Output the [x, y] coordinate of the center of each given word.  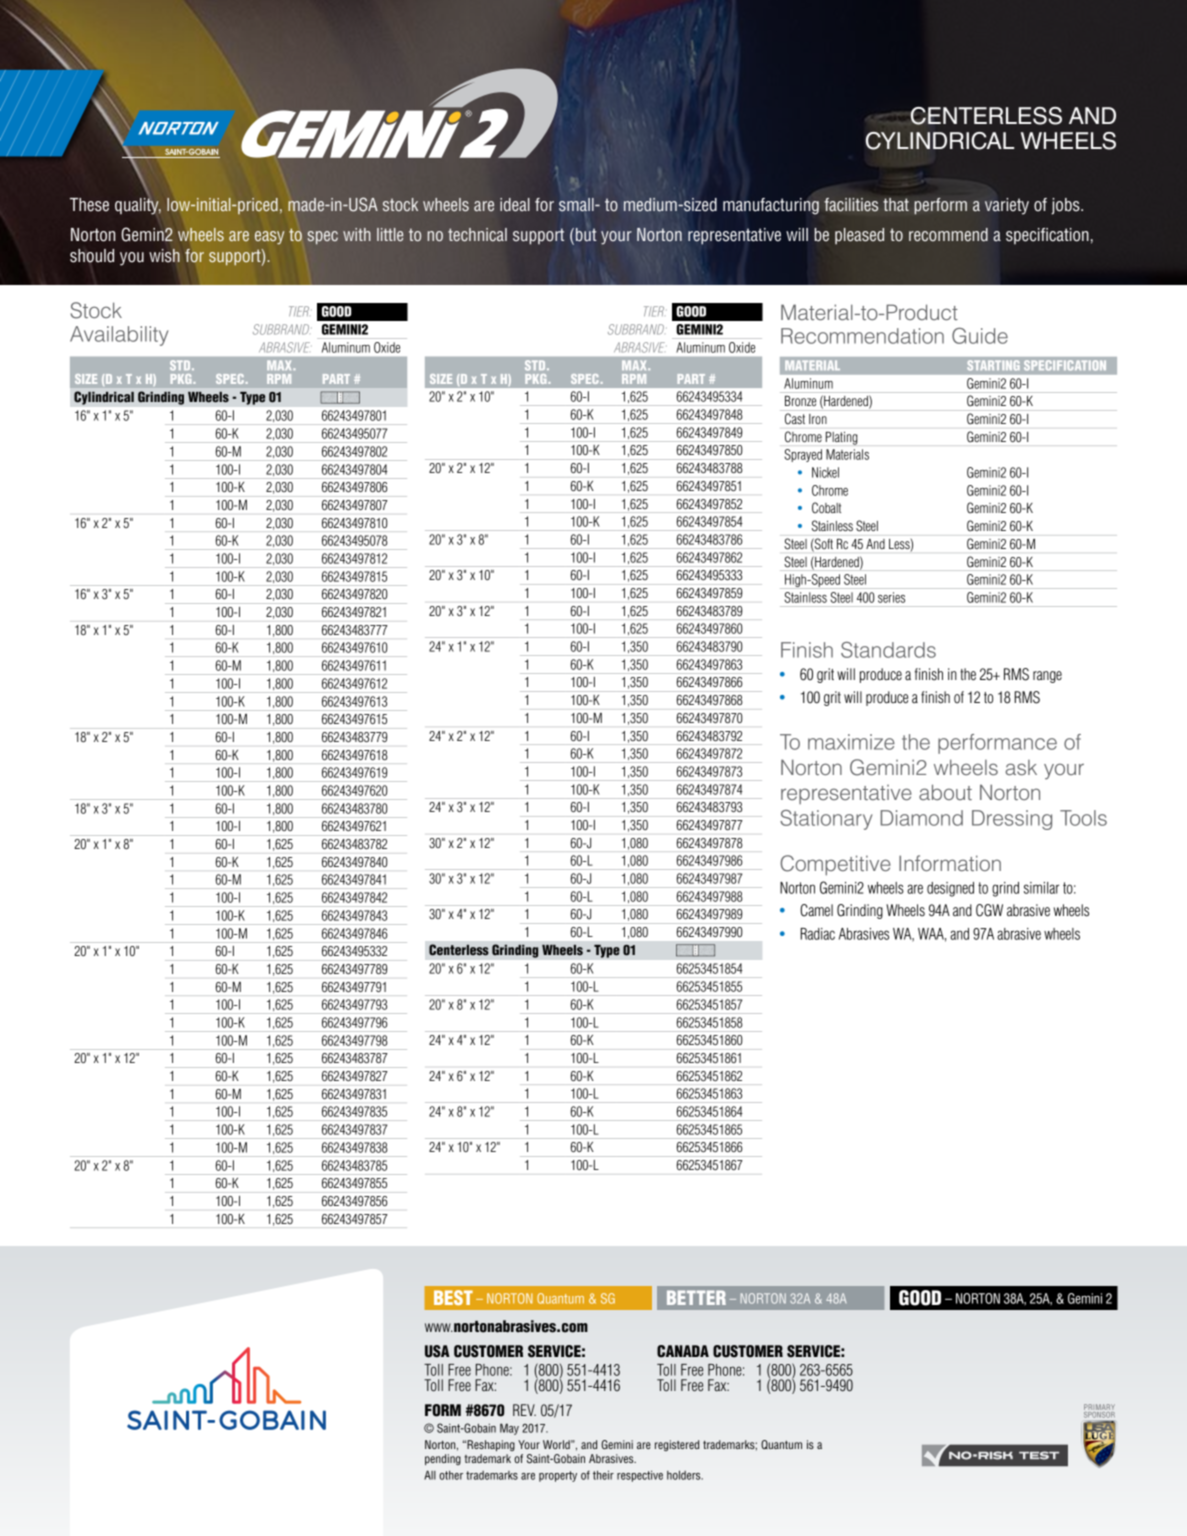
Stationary [826, 820]
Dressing [1012, 820]
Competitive [835, 865]
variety [1007, 206]
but [586, 235]
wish [164, 255]
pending [443, 1459]
